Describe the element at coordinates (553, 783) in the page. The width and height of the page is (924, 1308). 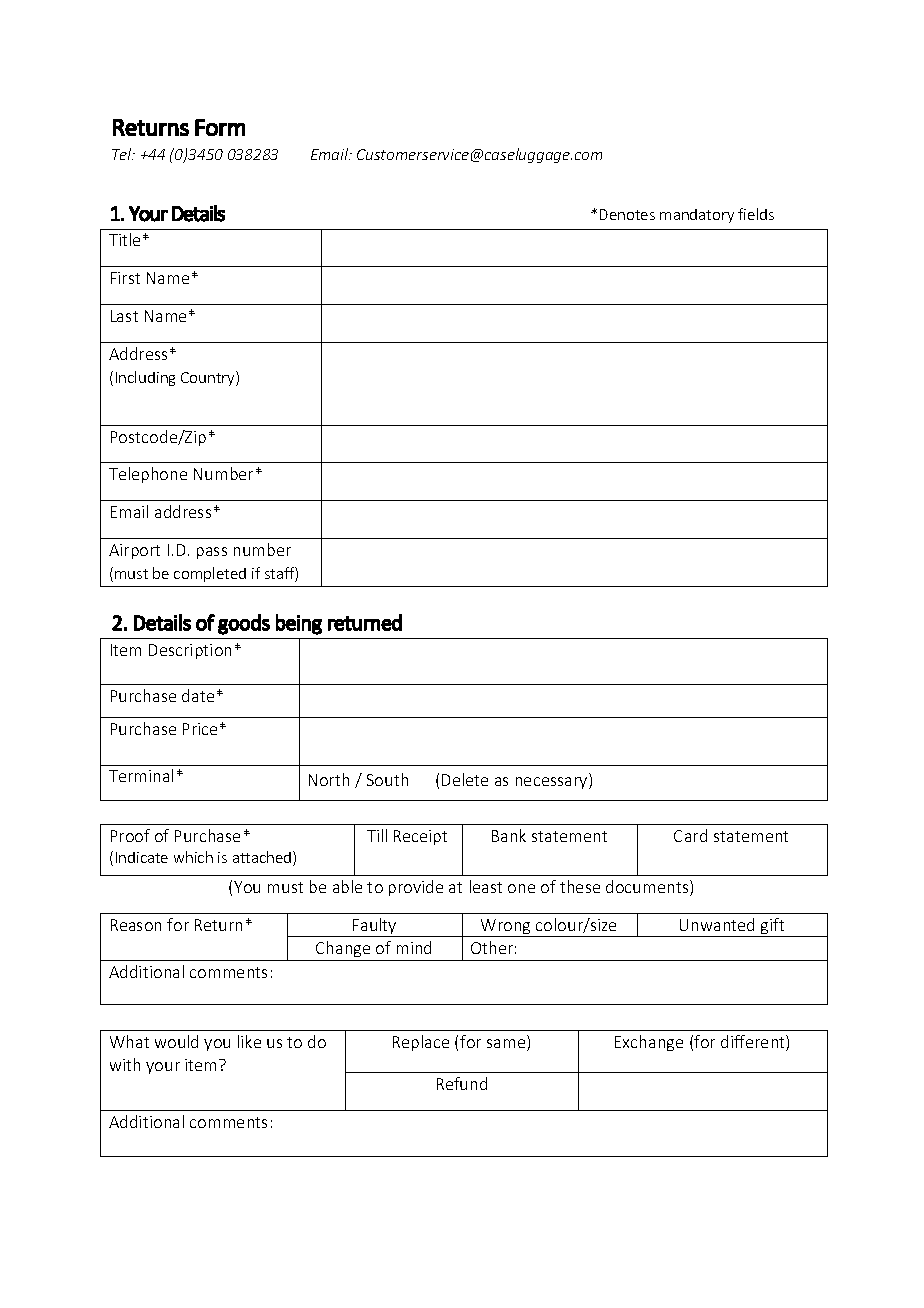
I see `necessary` at that location.
